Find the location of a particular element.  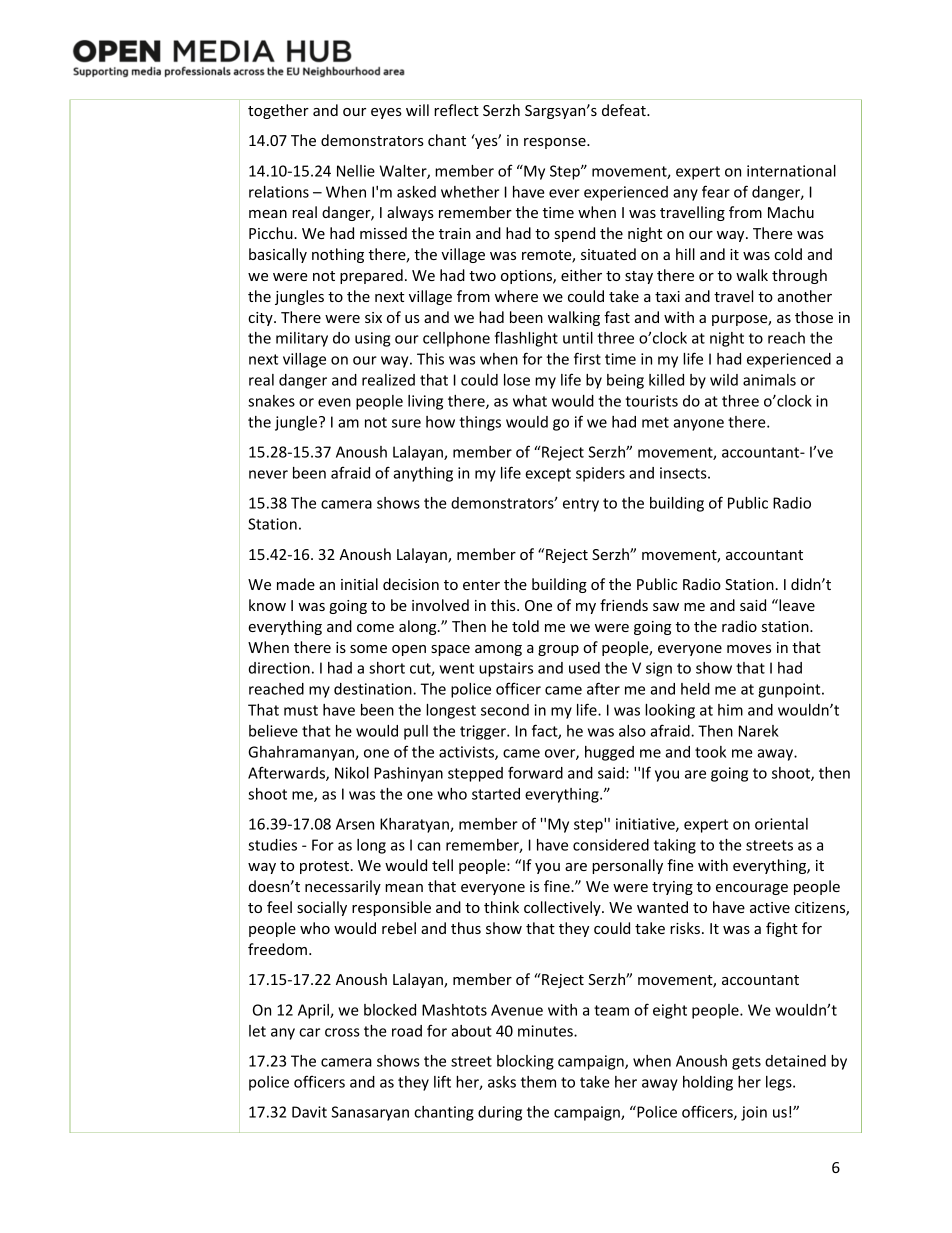

socially is located at coordinates (322, 908).
